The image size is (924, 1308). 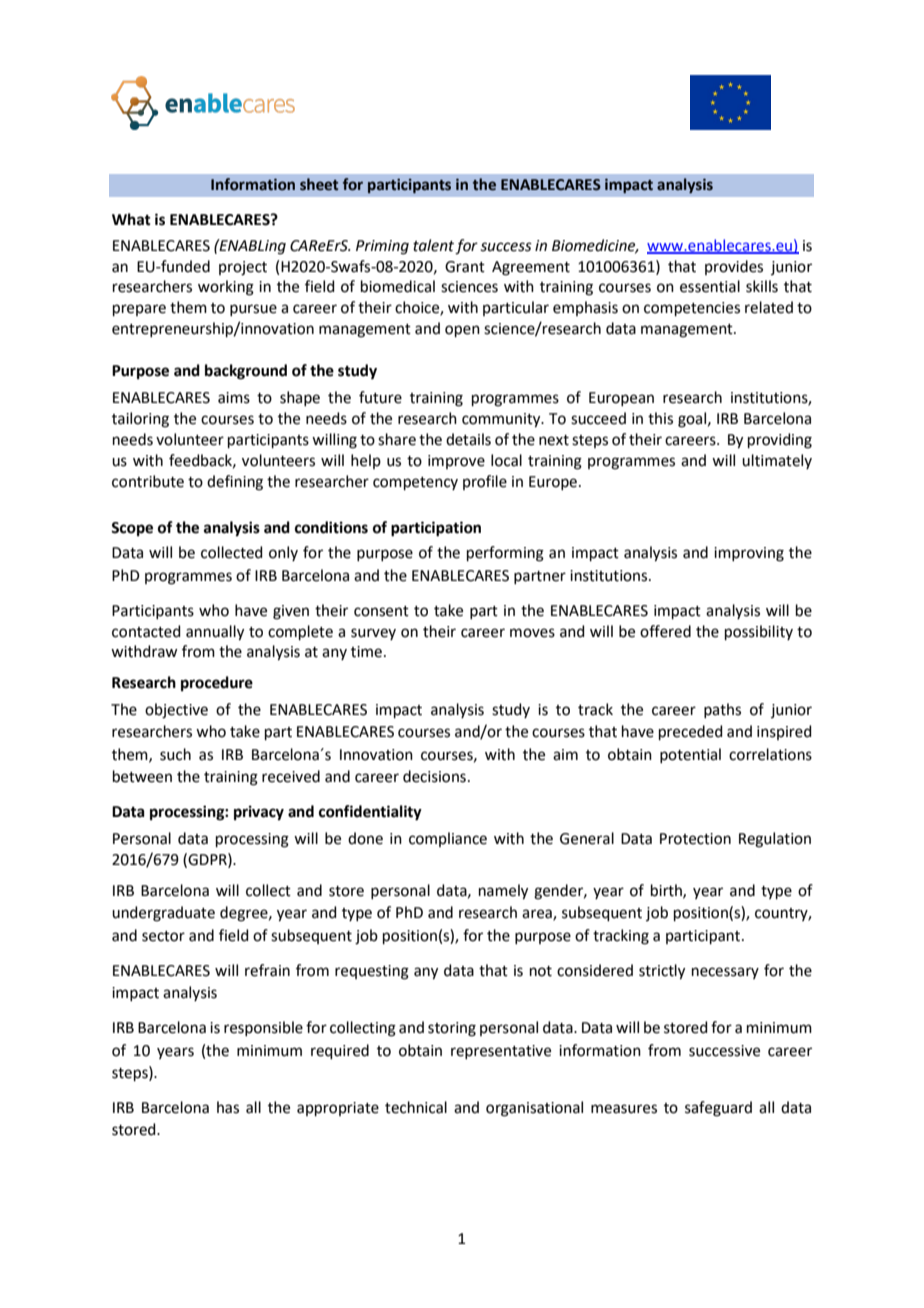 What do you see at coordinates (131, 219) in the page?
I see `What` at bounding box center [131, 219].
